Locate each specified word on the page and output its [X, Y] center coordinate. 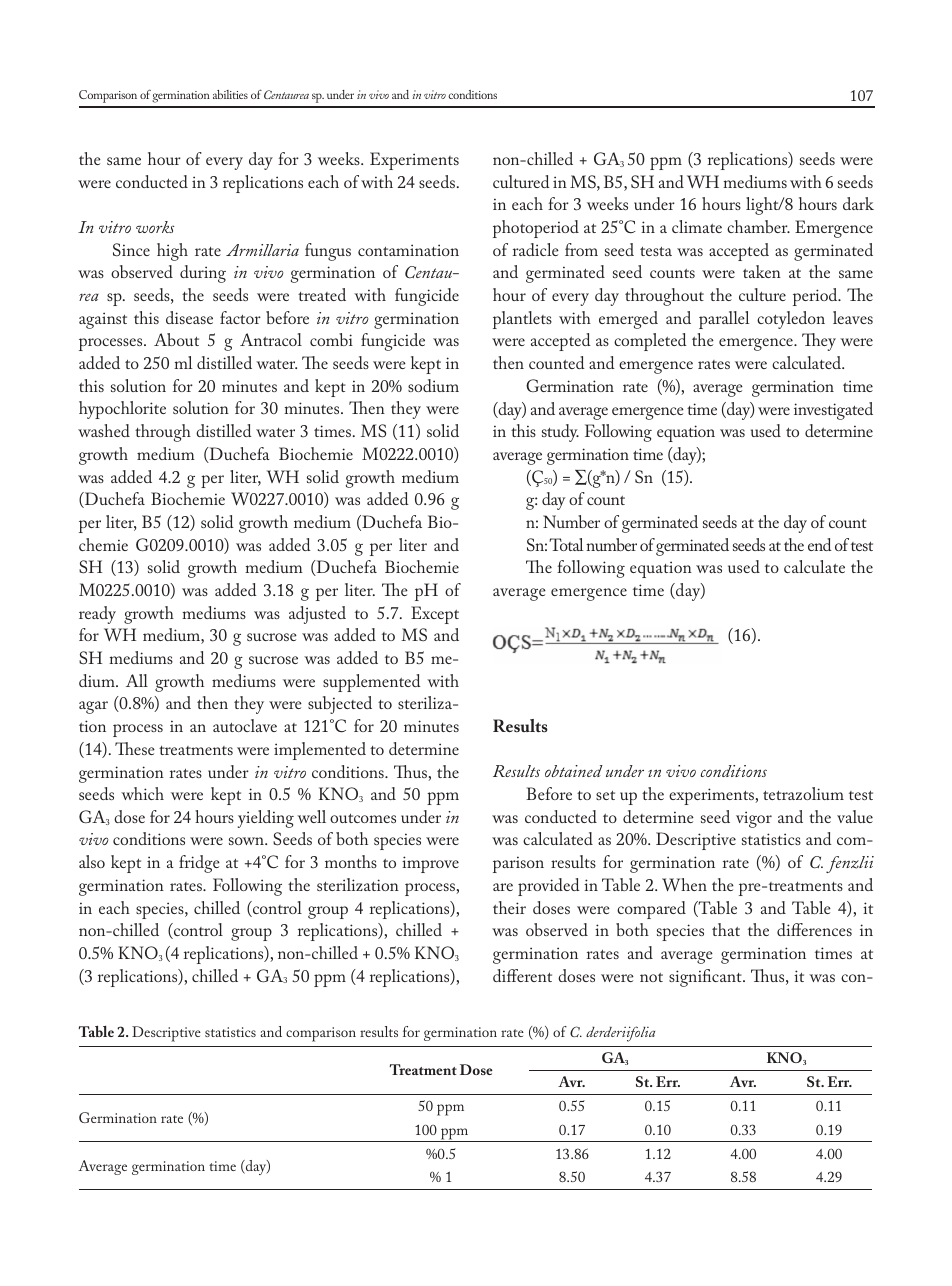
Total [566, 544]
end [820, 544]
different [522, 975]
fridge [199, 864]
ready [97, 615]
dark [858, 203]
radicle [536, 249]
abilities [230, 94]
